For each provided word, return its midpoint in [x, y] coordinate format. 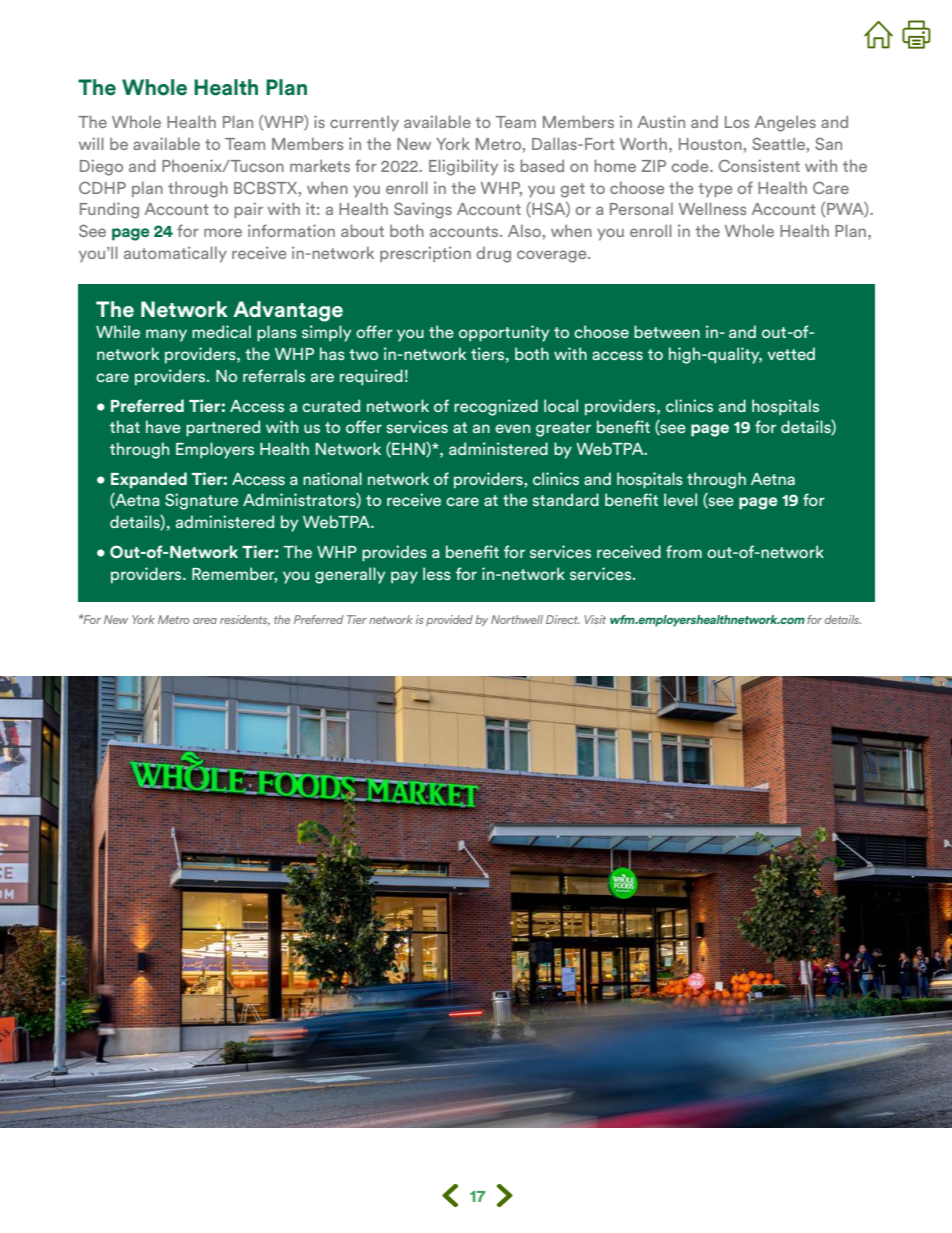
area [205, 621]
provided [449, 620]
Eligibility [463, 167]
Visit [595, 619]
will [91, 143]
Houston [711, 144]
